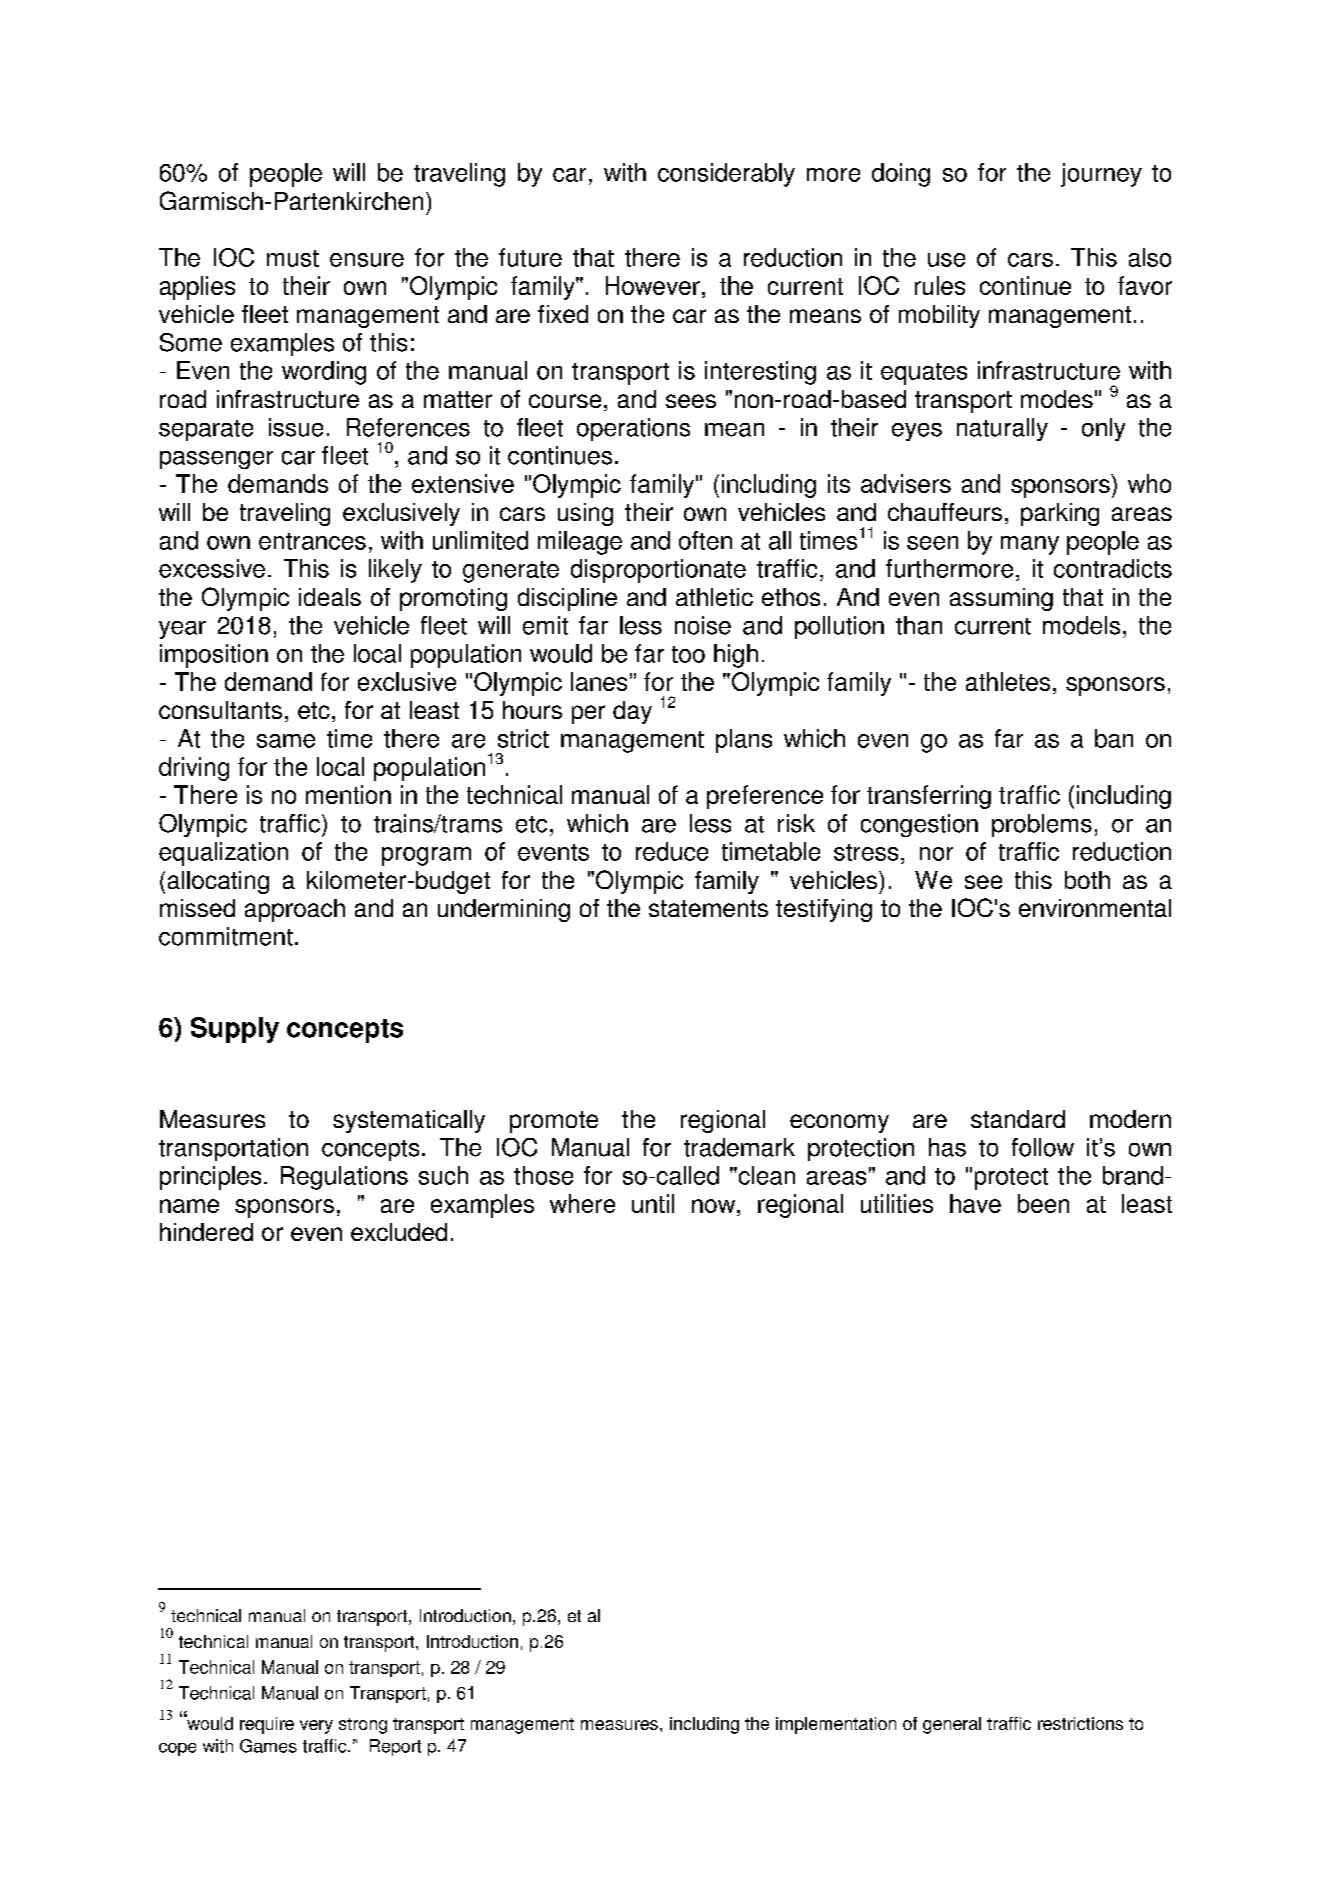  I want to click on approach, so click(295, 910).
